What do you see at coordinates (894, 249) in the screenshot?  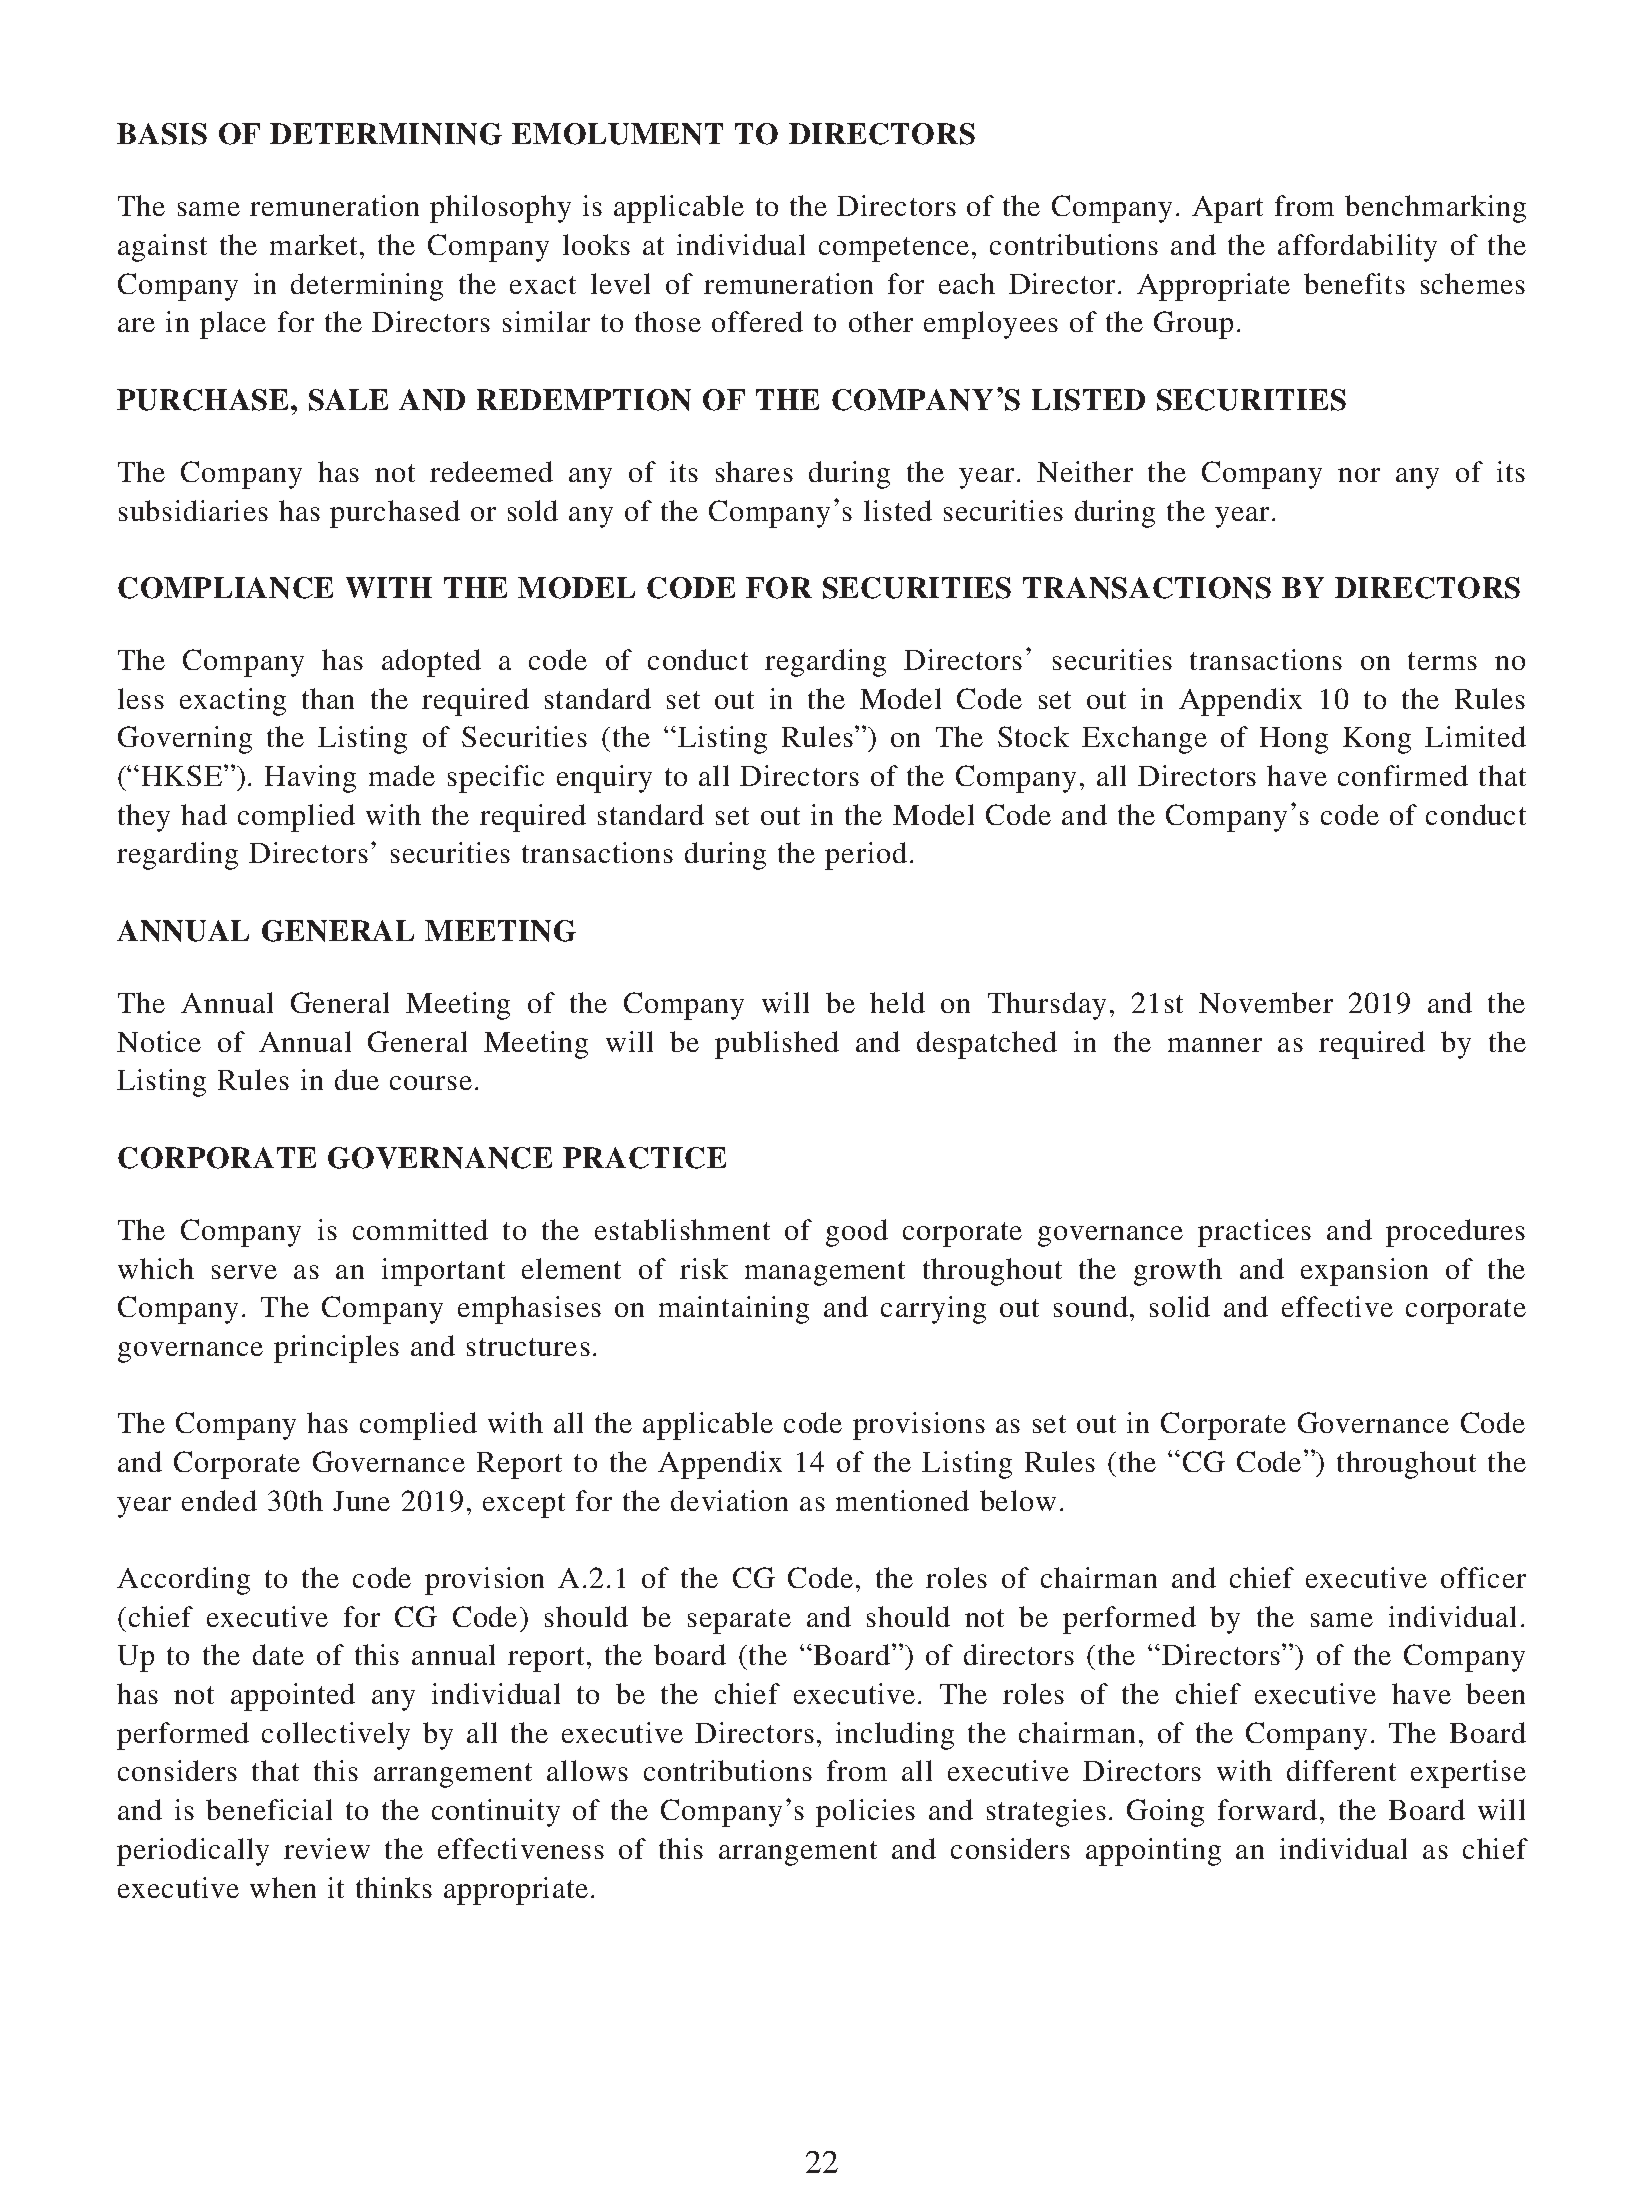 I see `competence` at bounding box center [894, 249].
